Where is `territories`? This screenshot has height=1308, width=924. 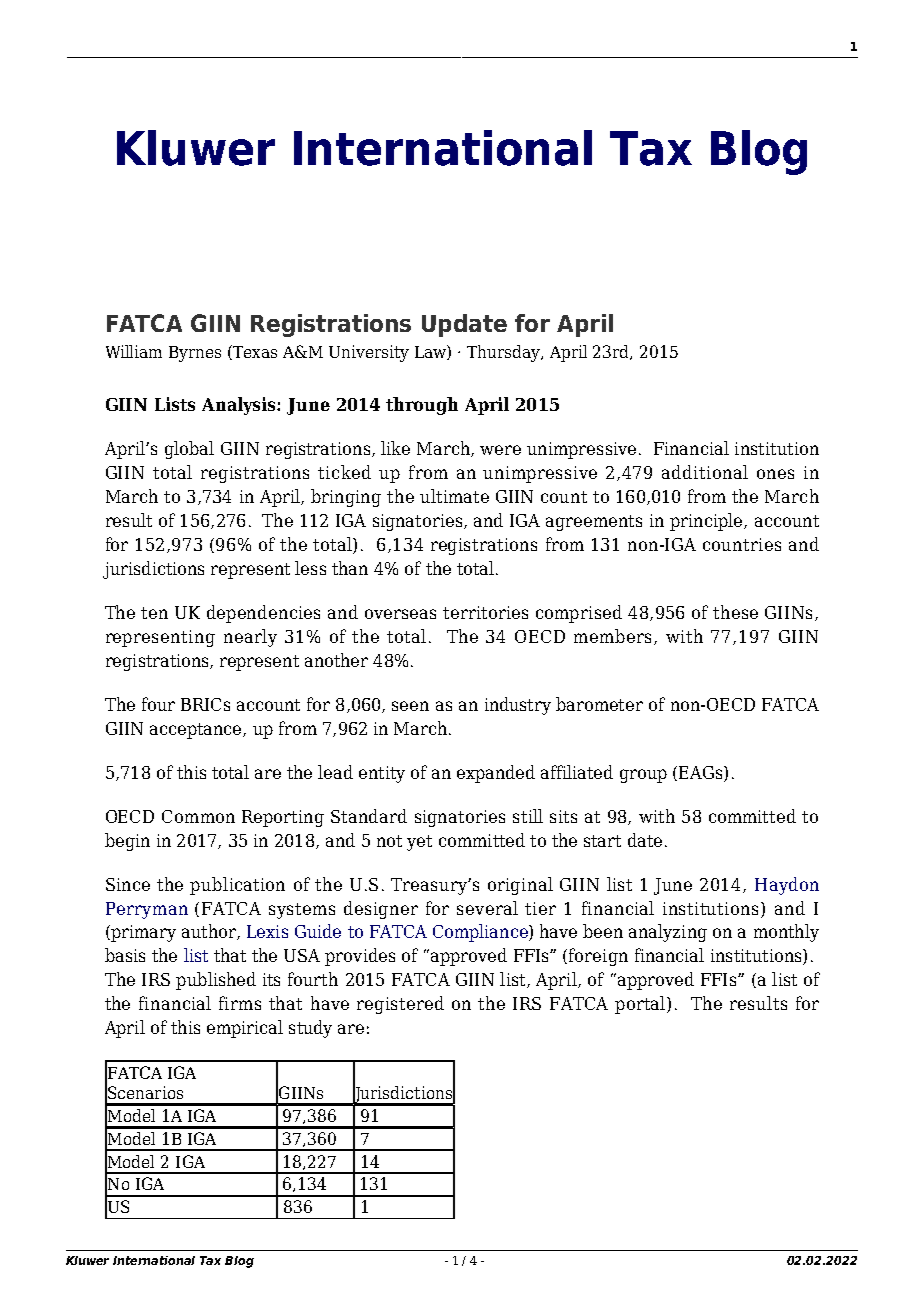 territories is located at coordinates (485, 612).
